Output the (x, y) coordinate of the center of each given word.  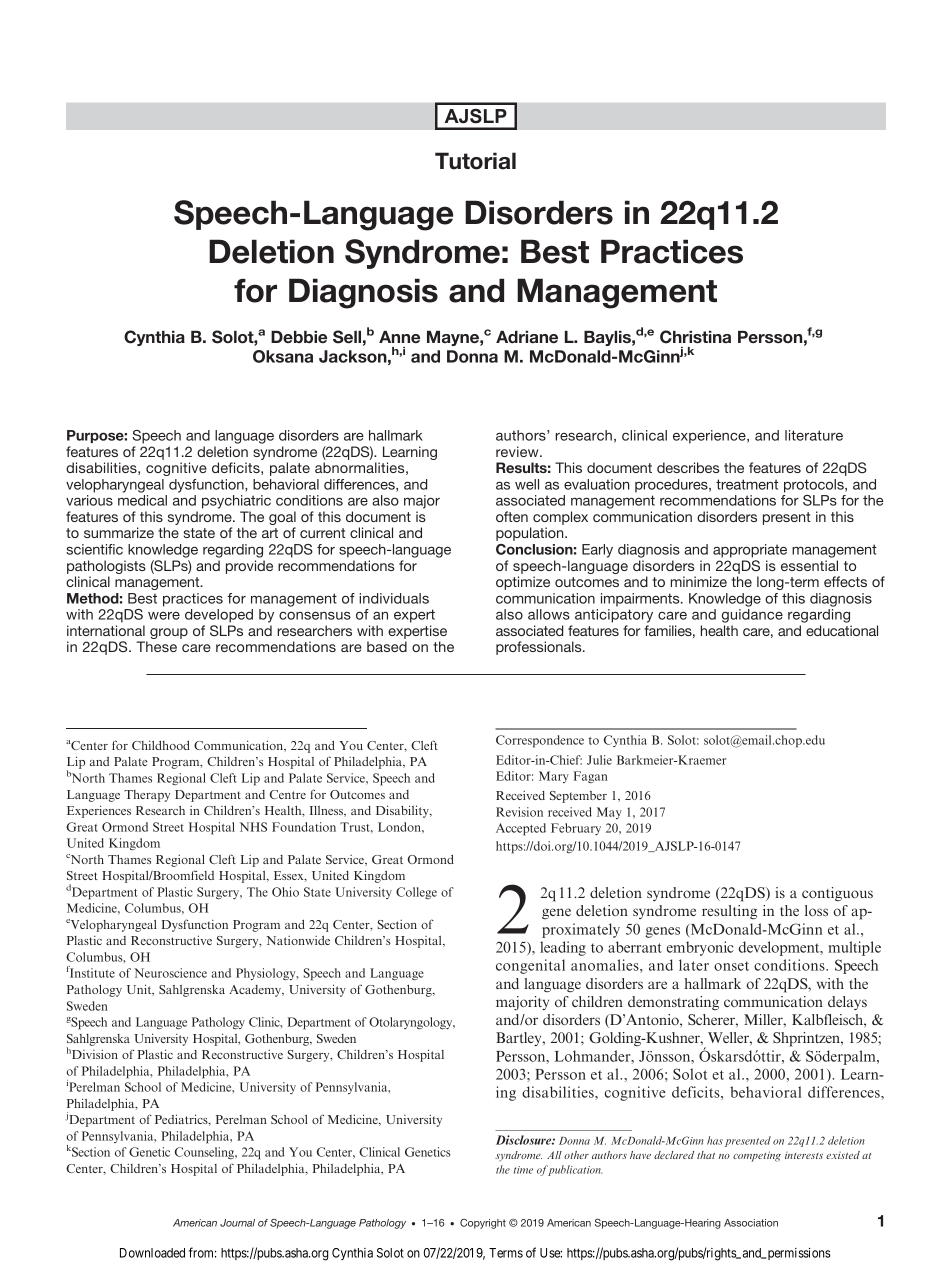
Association (751, 1223)
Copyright (483, 1224)
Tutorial (475, 161)
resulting (729, 912)
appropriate (750, 551)
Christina (695, 337)
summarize (119, 532)
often (512, 516)
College (416, 893)
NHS (253, 827)
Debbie (299, 337)
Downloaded (152, 1253)
